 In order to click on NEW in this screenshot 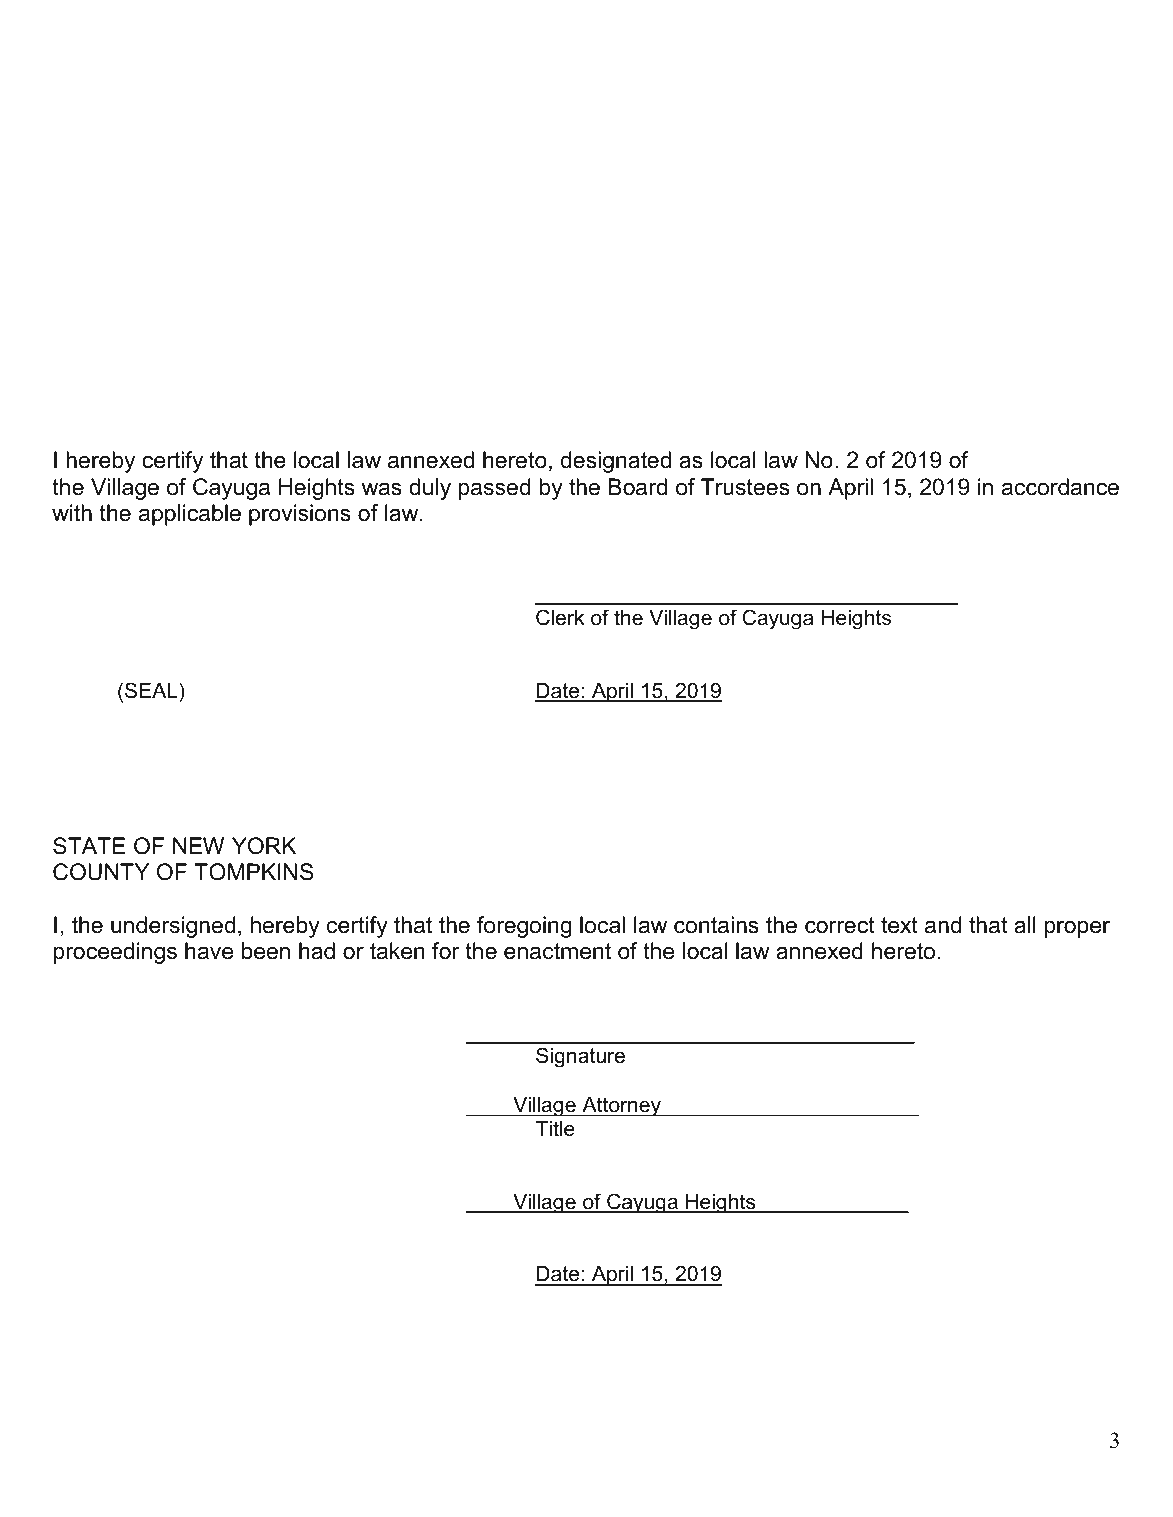, I will do `click(198, 845)`.
